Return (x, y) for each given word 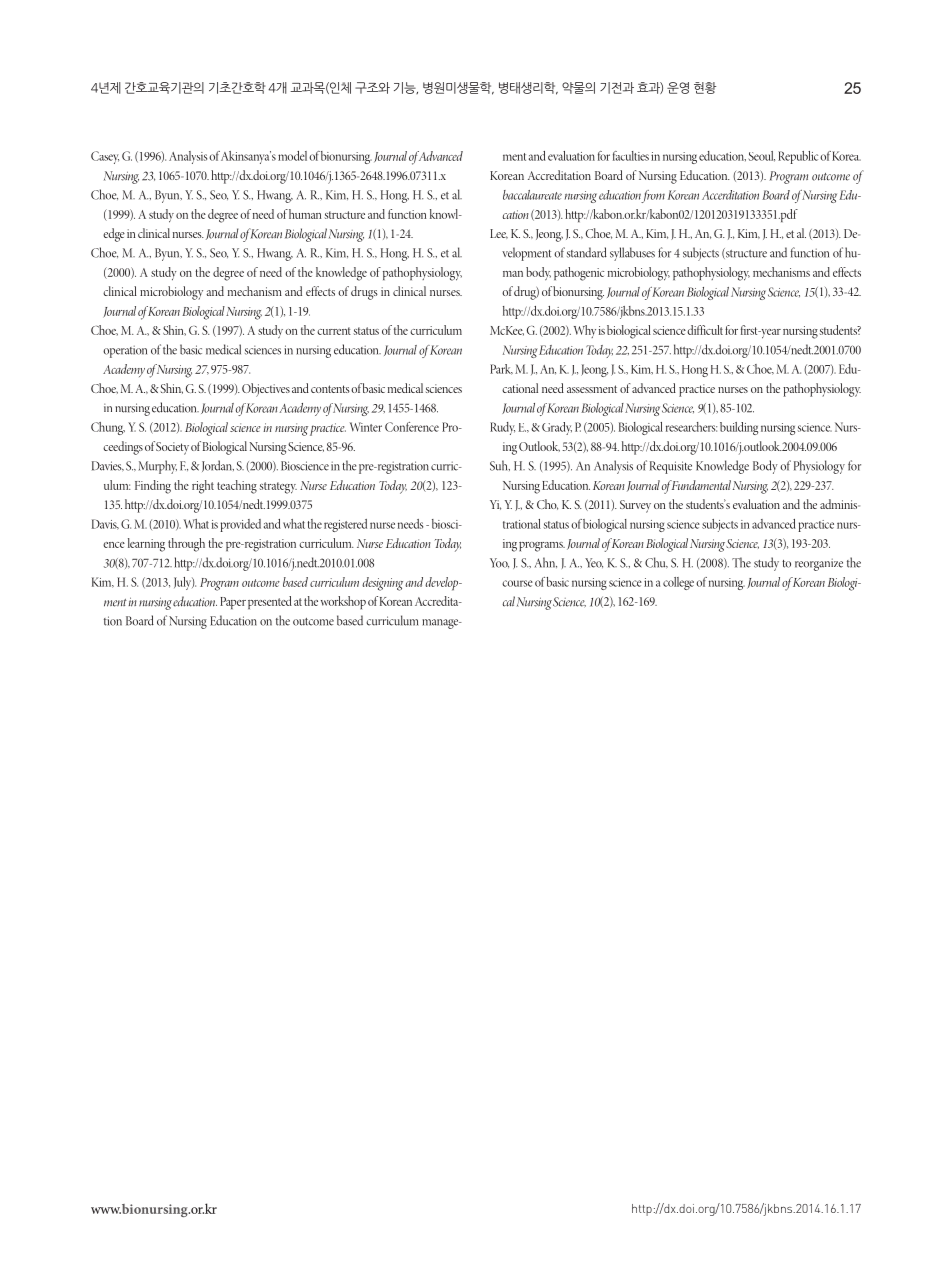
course (517, 583)
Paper (233, 603)
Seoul (762, 156)
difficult (705, 330)
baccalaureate (532, 195)
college (678, 583)
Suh (500, 465)
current (334, 331)
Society (172, 448)
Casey (105, 157)
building (739, 428)
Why (585, 331)
